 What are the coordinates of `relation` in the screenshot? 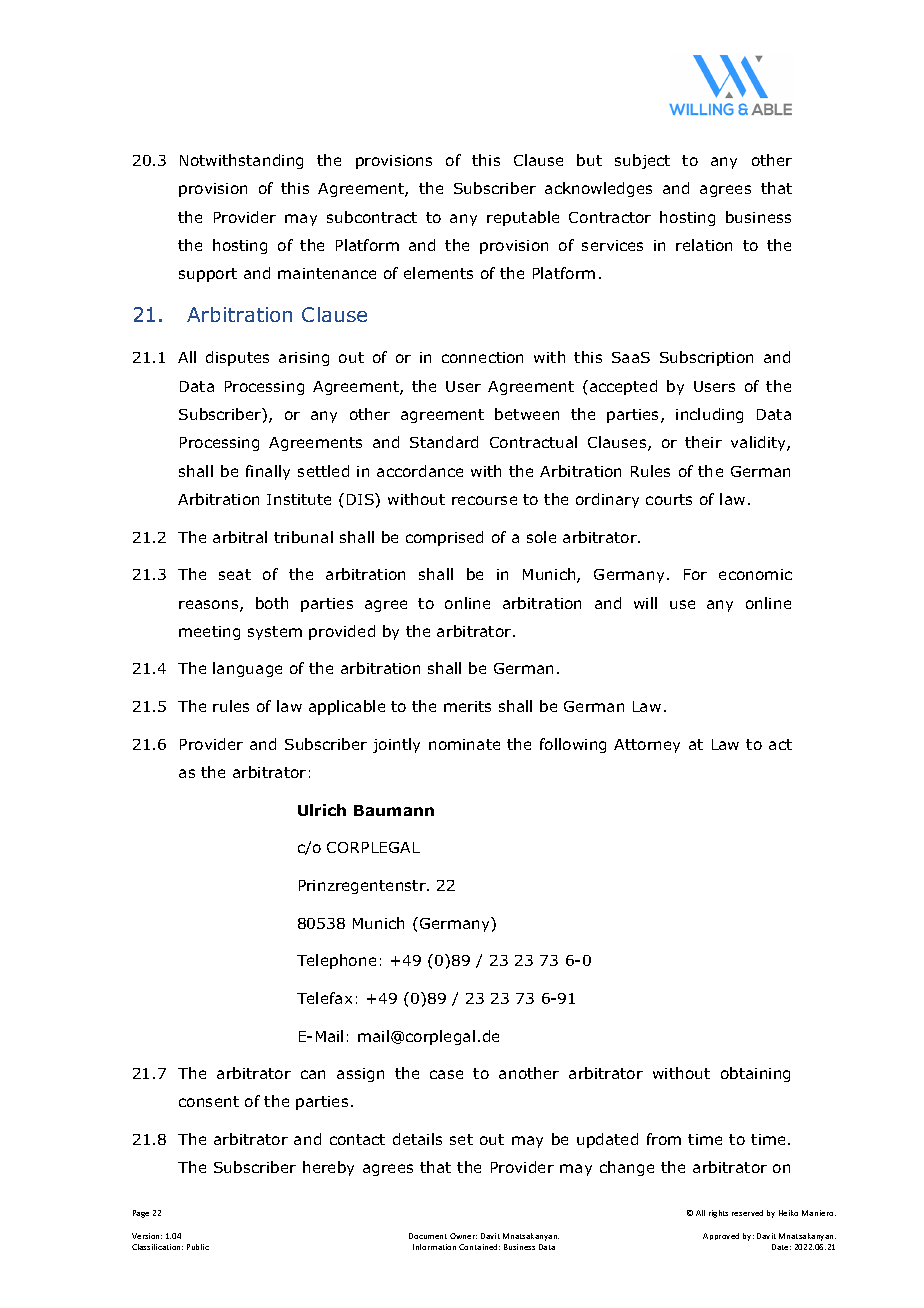 It's located at (704, 245).
